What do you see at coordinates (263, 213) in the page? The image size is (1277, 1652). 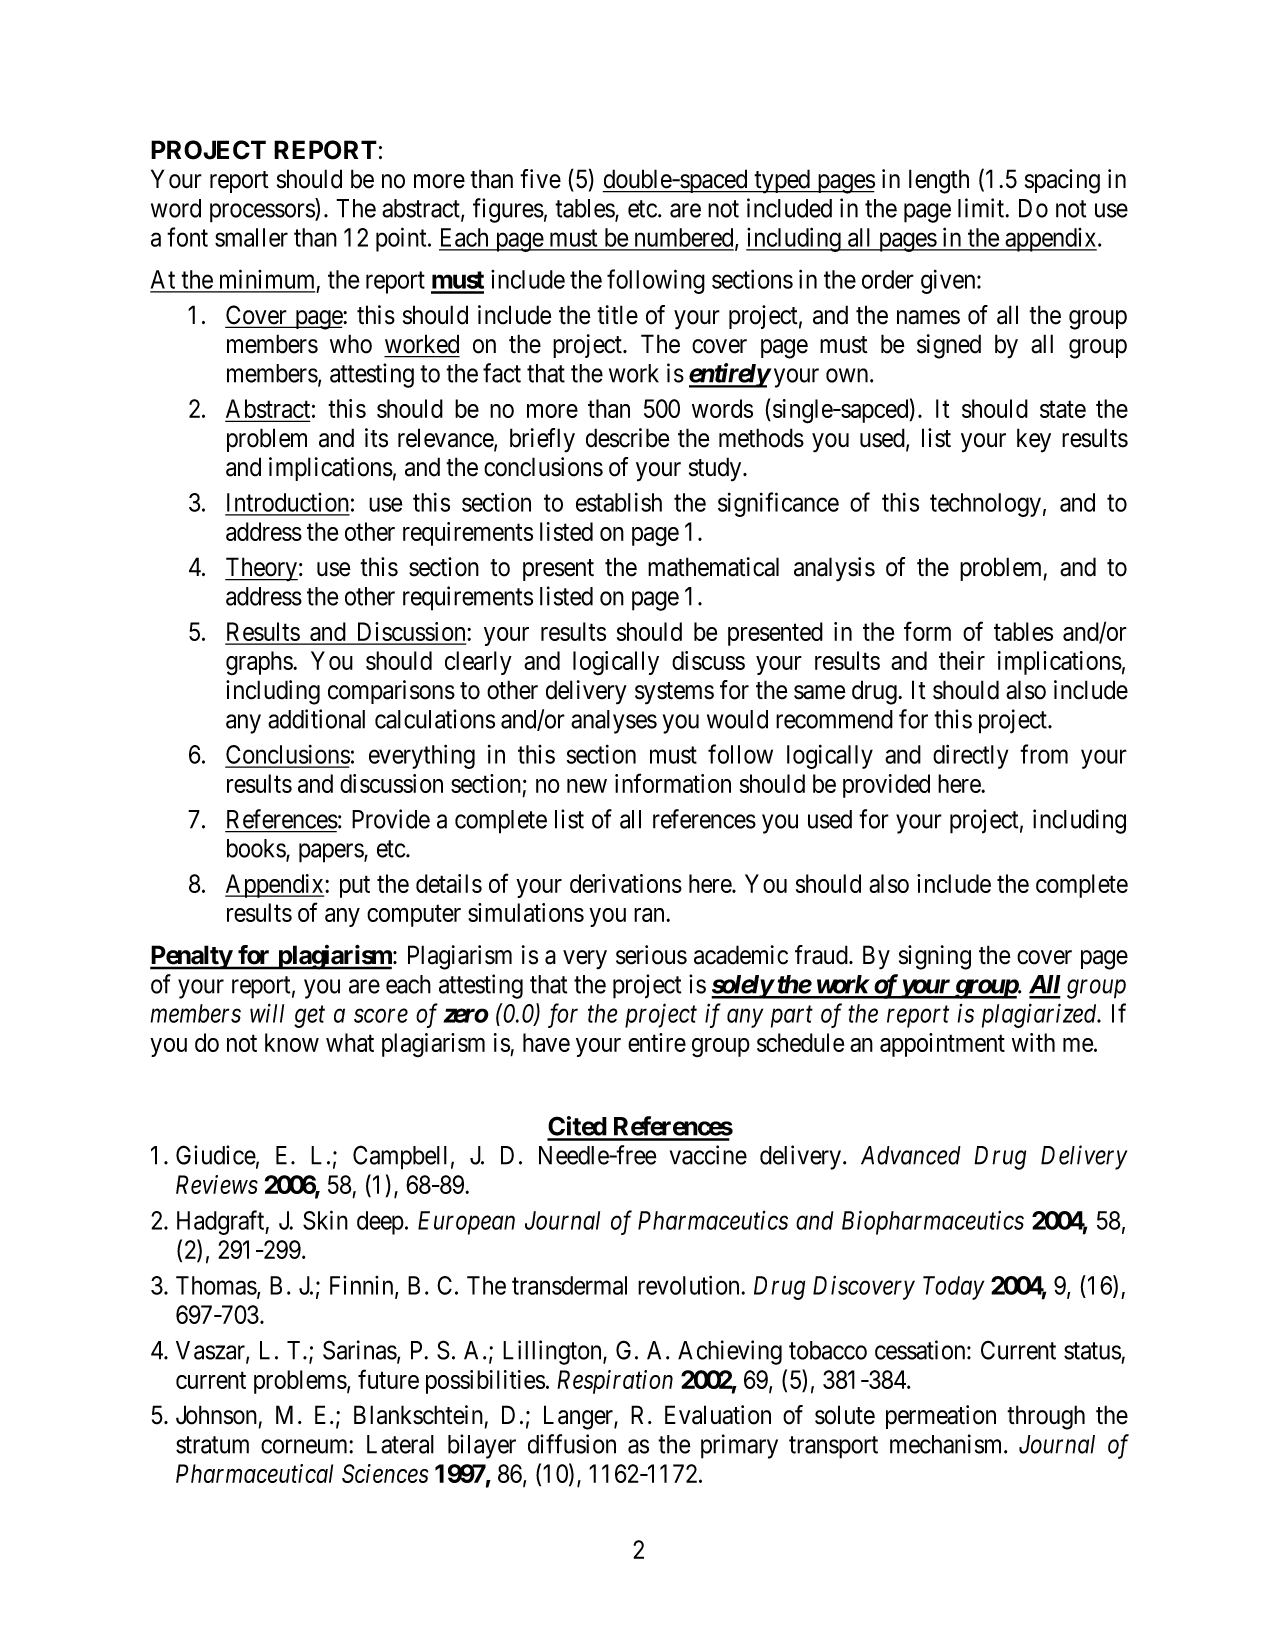 I see `processors` at bounding box center [263, 213].
